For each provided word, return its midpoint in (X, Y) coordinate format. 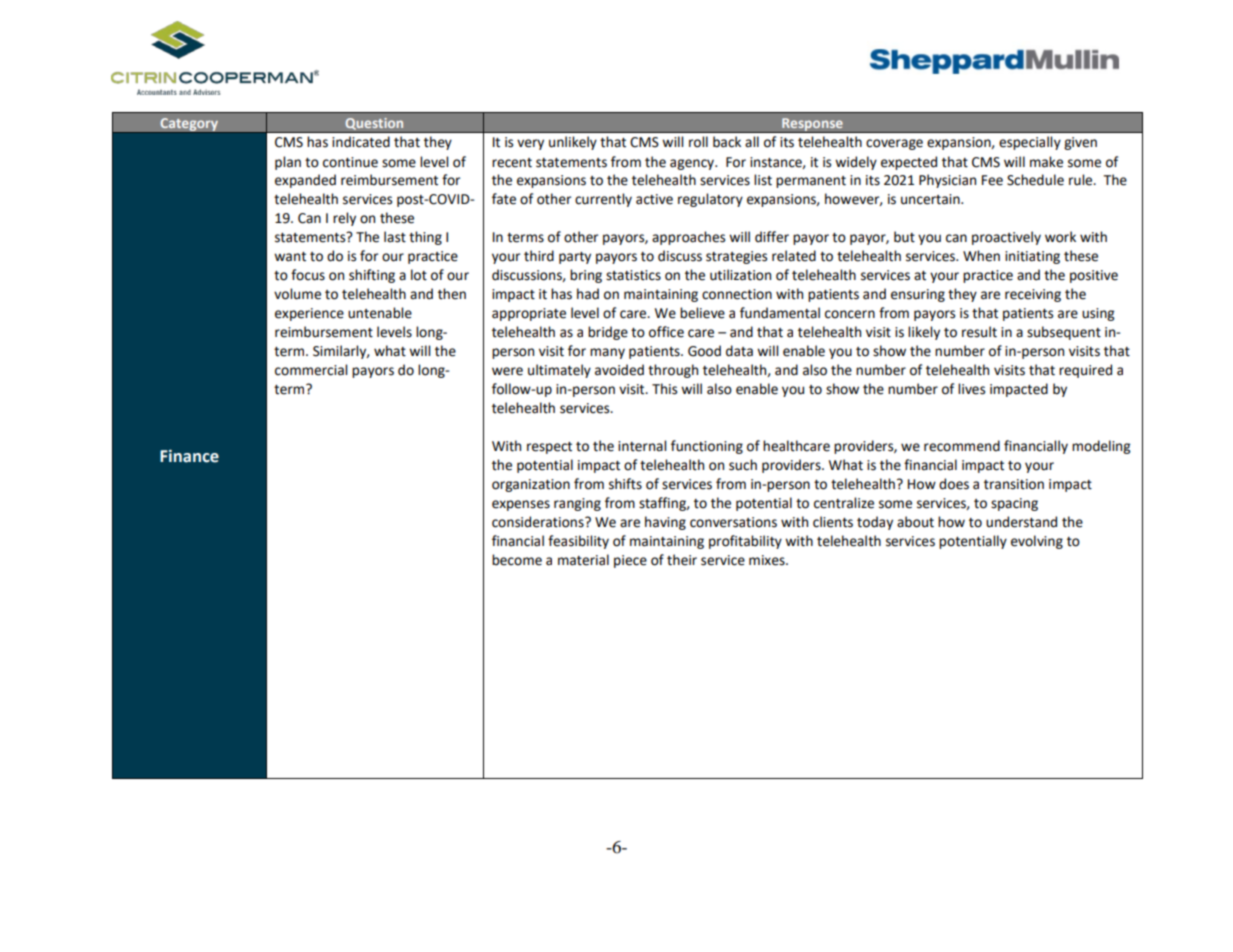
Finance (189, 456)
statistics (633, 275)
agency (693, 164)
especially (1030, 143)
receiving (1033, 295)
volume (297, 294)
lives (971, 389)
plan (288, 163)
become (517, 560)
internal (642, 446)
